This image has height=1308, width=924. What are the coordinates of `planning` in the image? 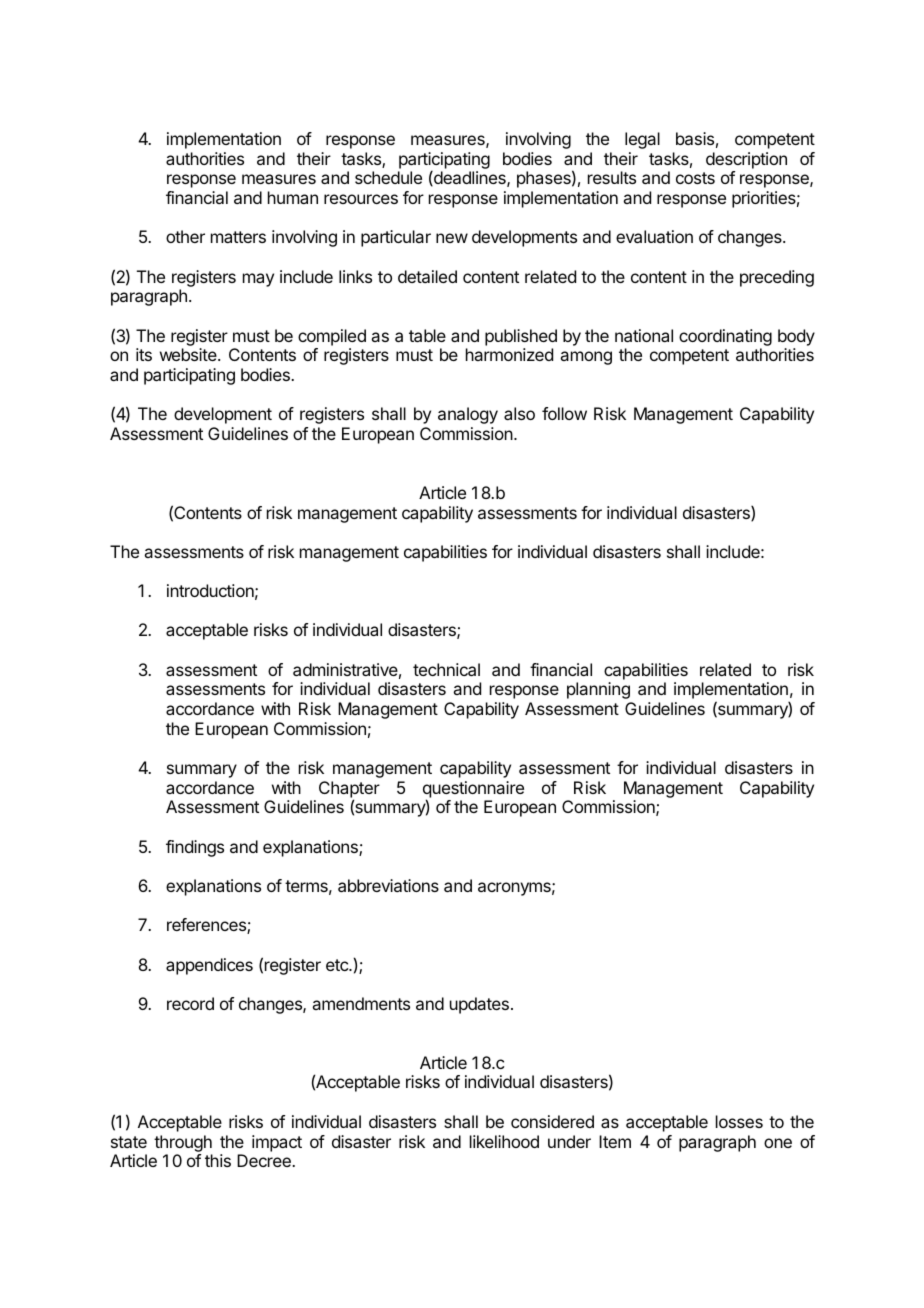 It's located at (598, 690).
